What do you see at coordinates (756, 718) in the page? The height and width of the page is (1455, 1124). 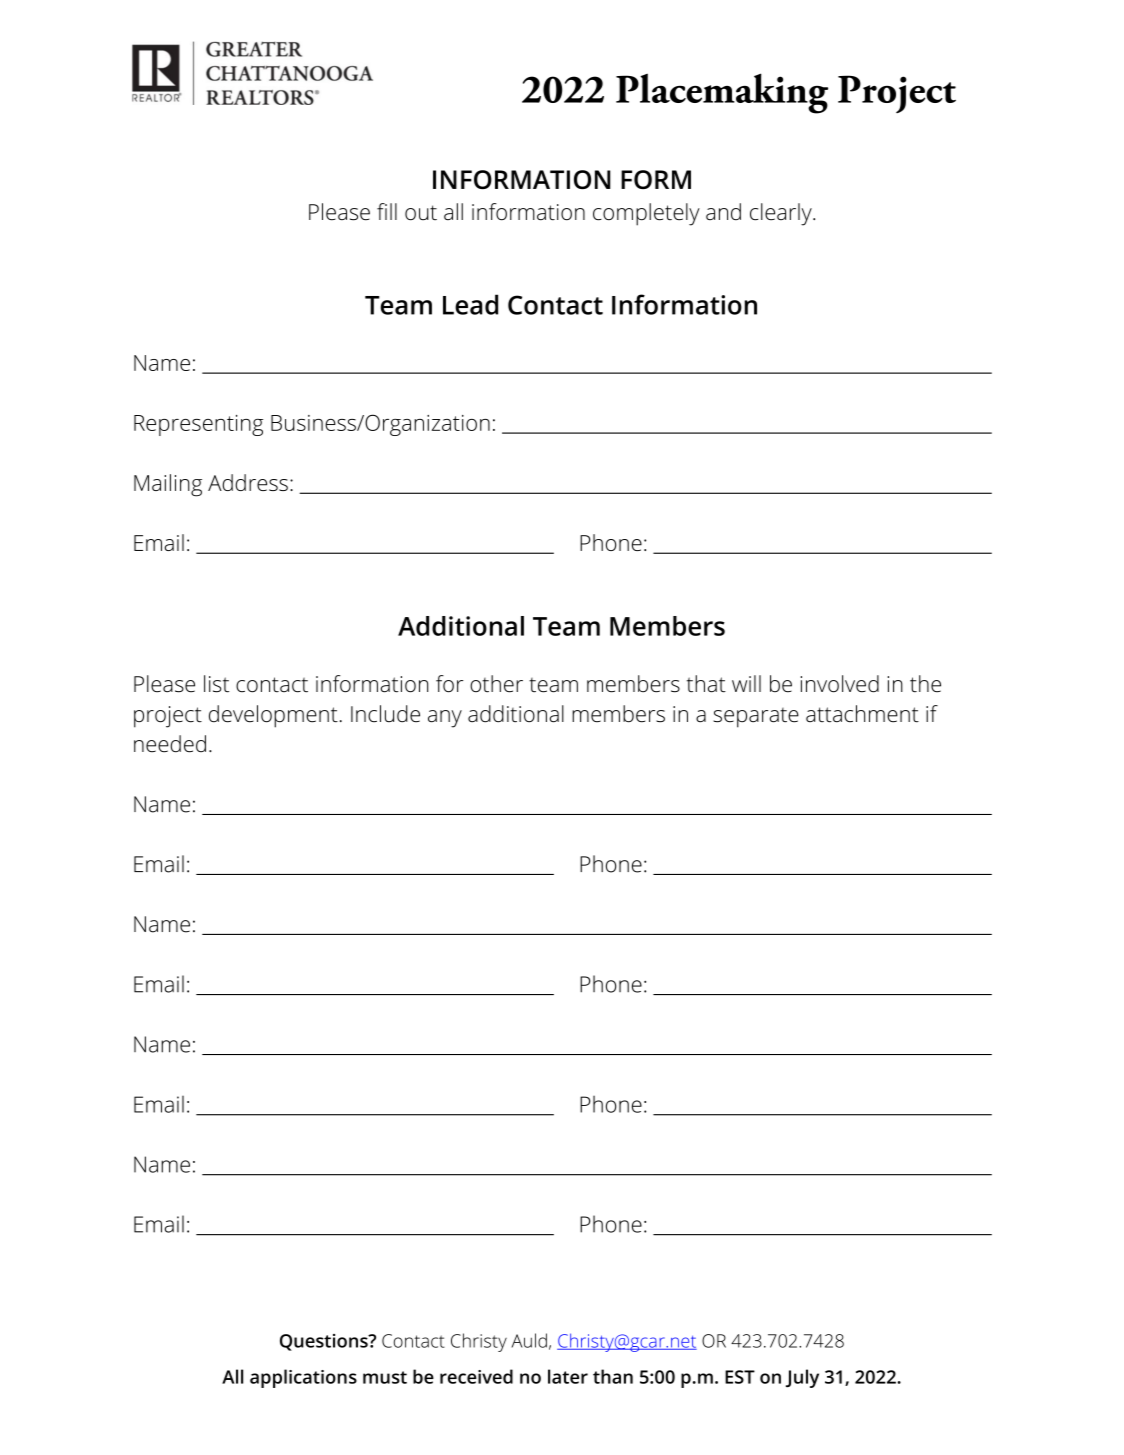 I see `separate` at bounding box center [756, 718].
